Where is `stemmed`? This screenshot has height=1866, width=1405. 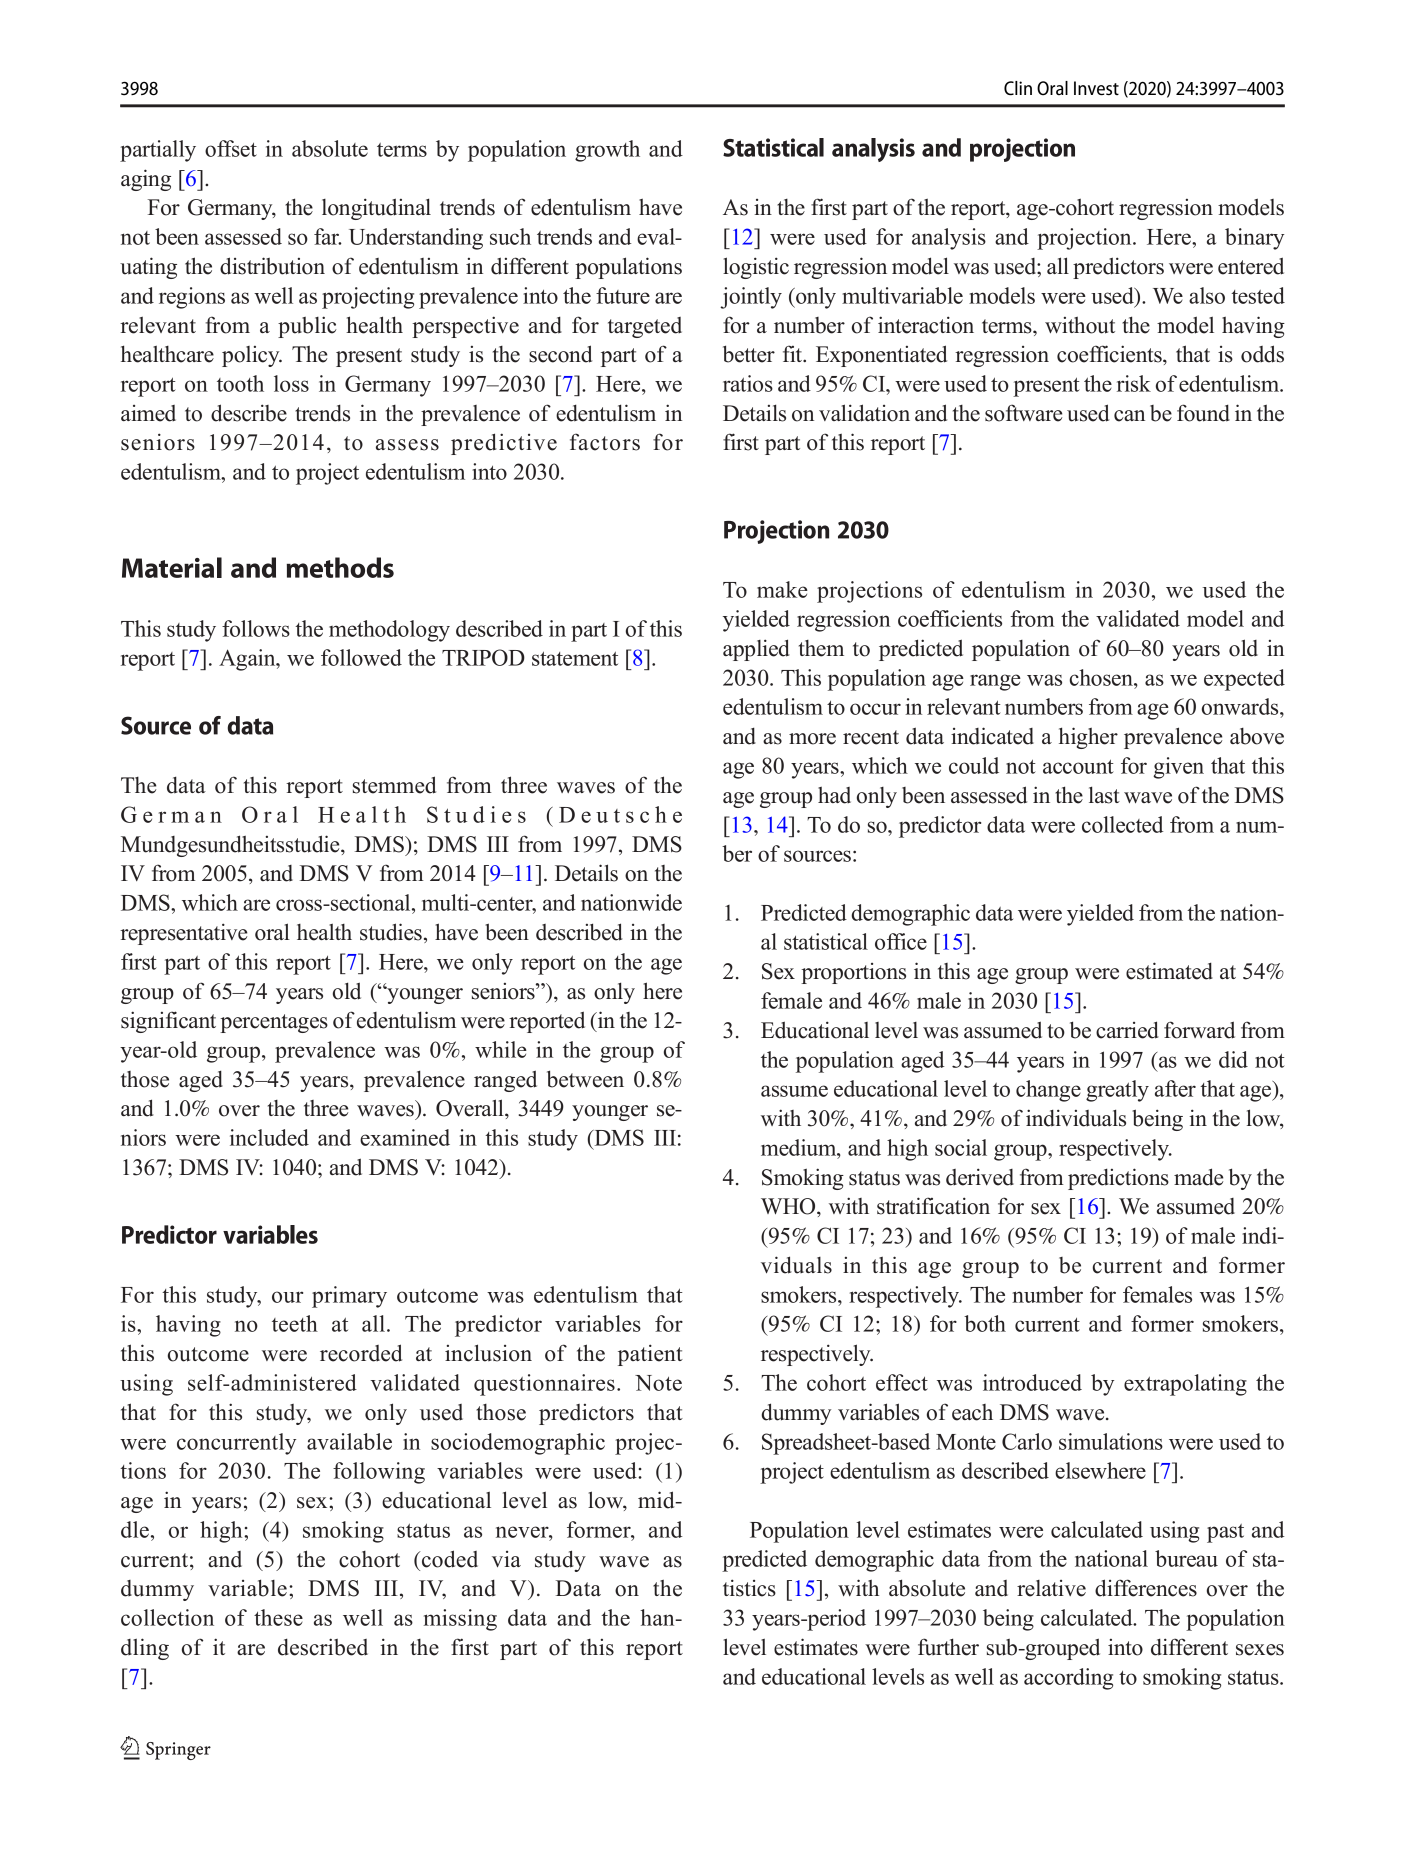
stemmed is located at coordinates (394, 785).
